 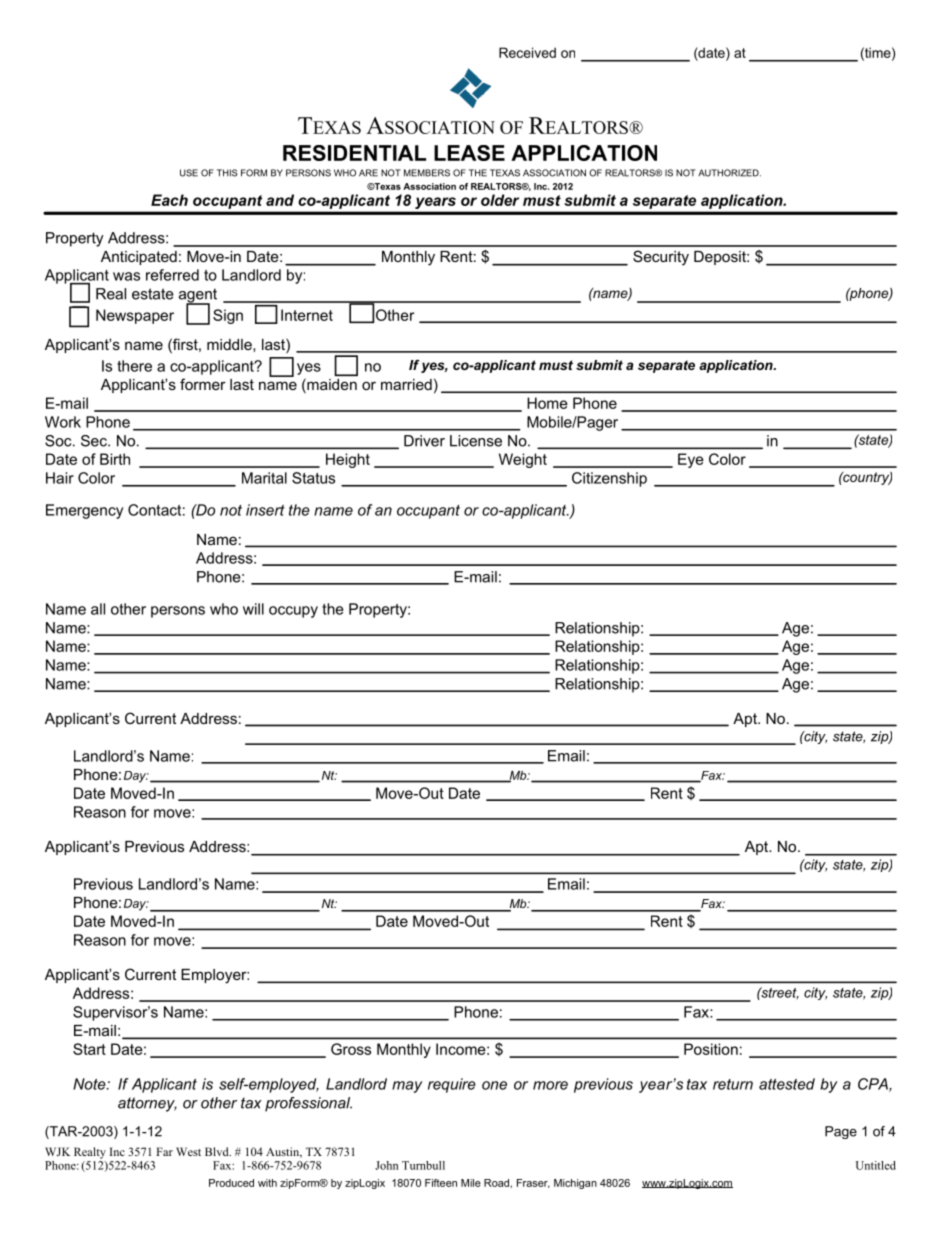 I want to click on USE, so click(x=189, y=173).
